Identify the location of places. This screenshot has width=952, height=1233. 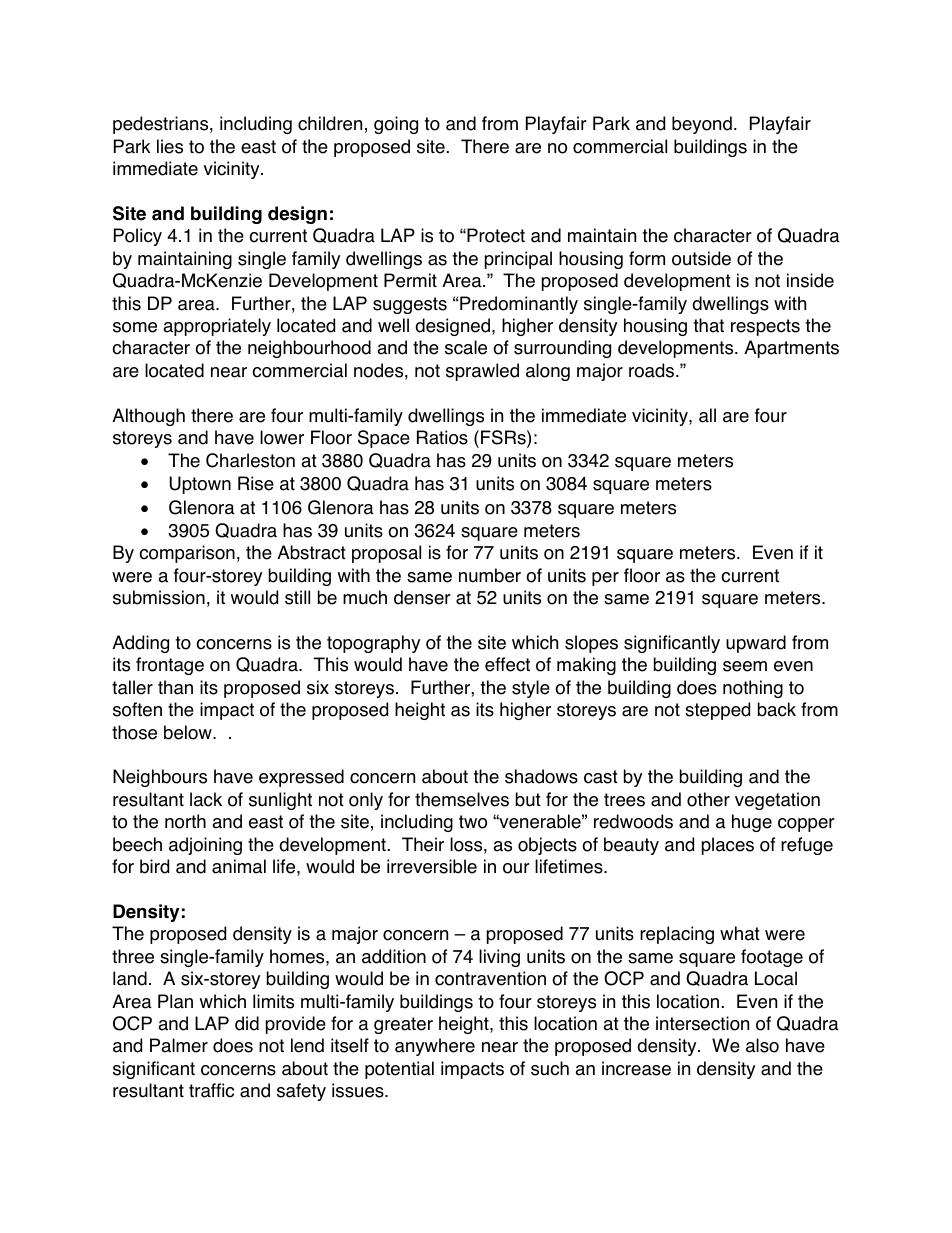
(728, 846).
